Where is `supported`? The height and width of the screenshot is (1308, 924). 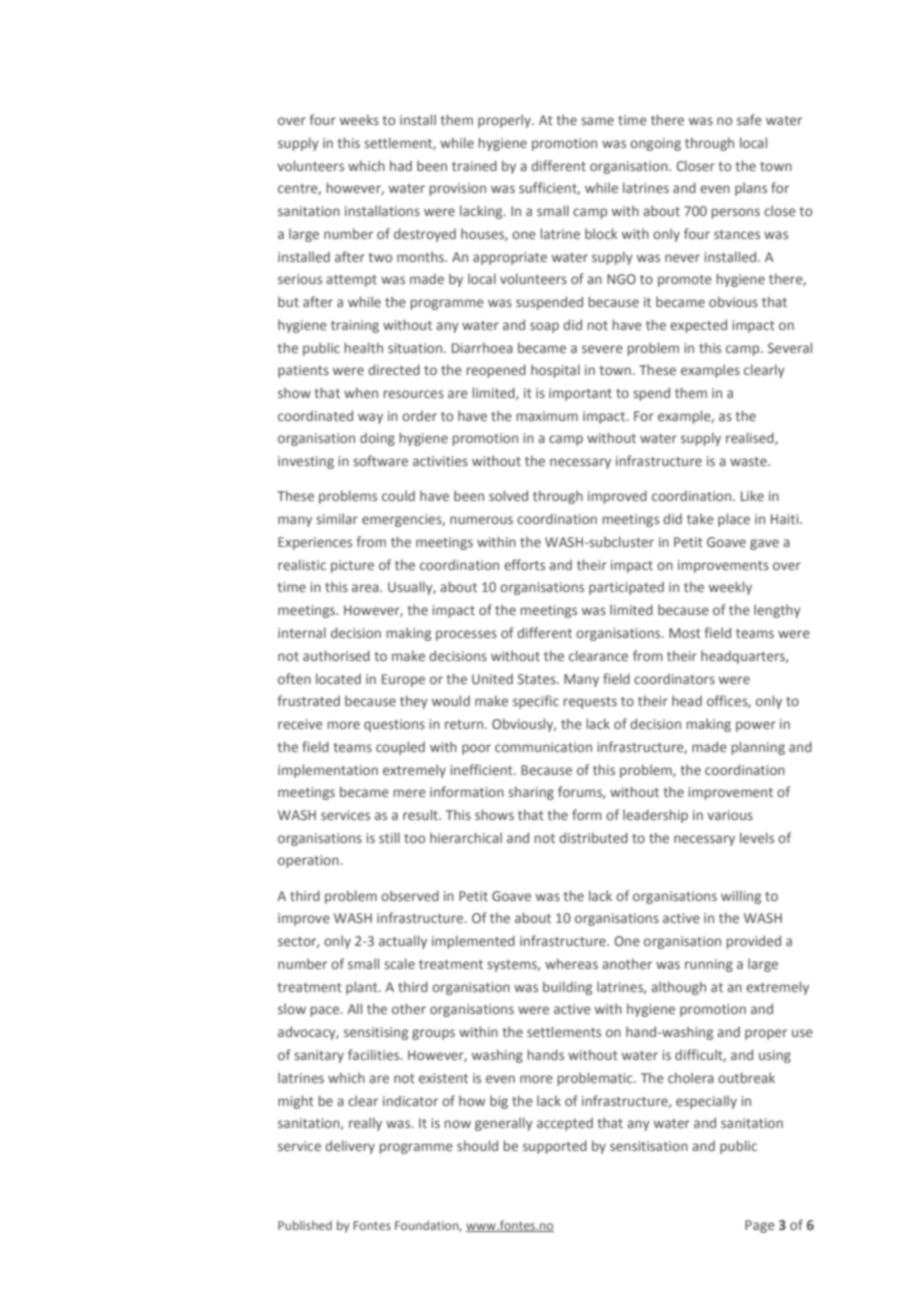 supported is located at coordinates (555, 1147).
